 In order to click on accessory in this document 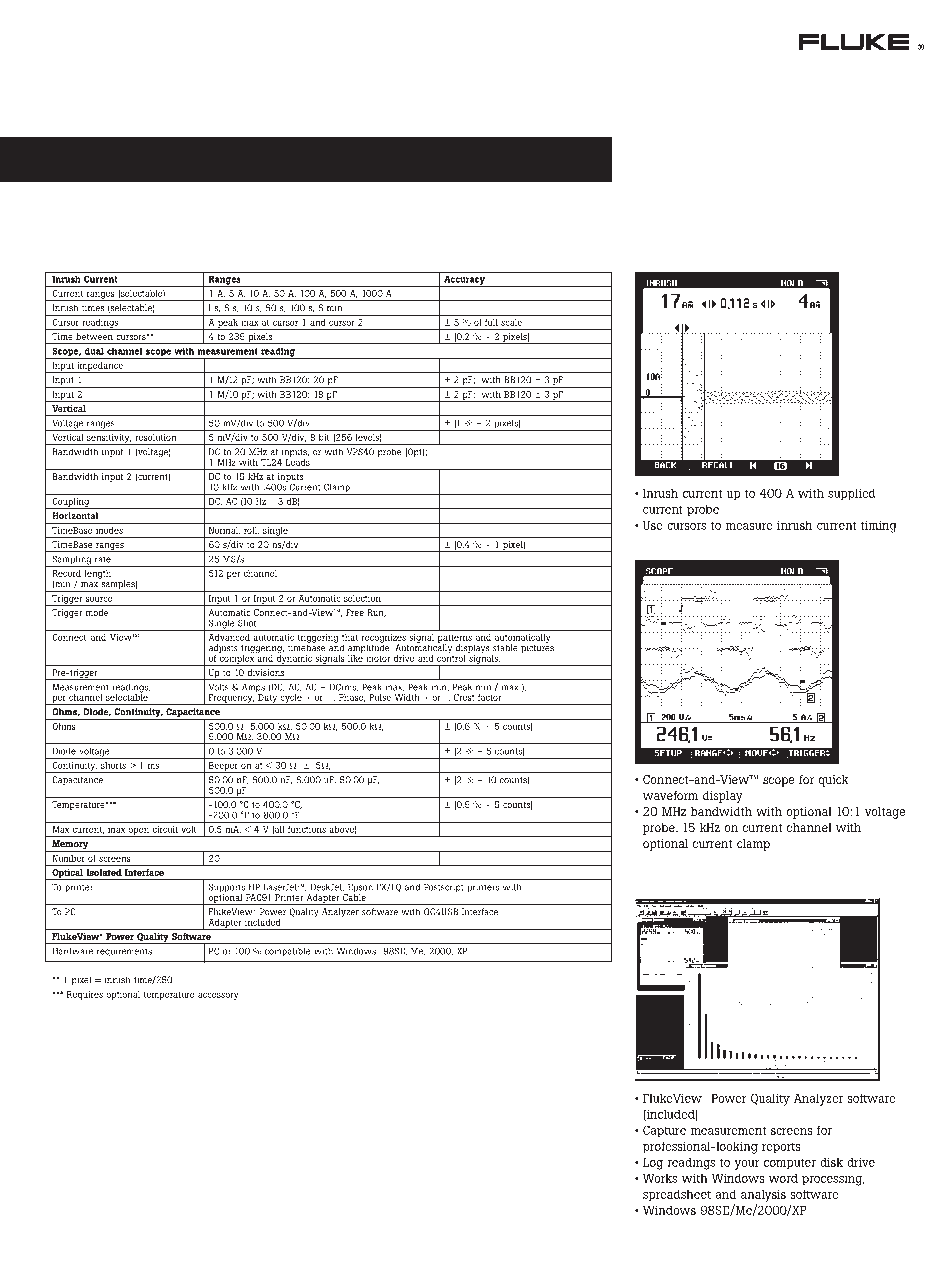, I will do `click(218, 996)`.
